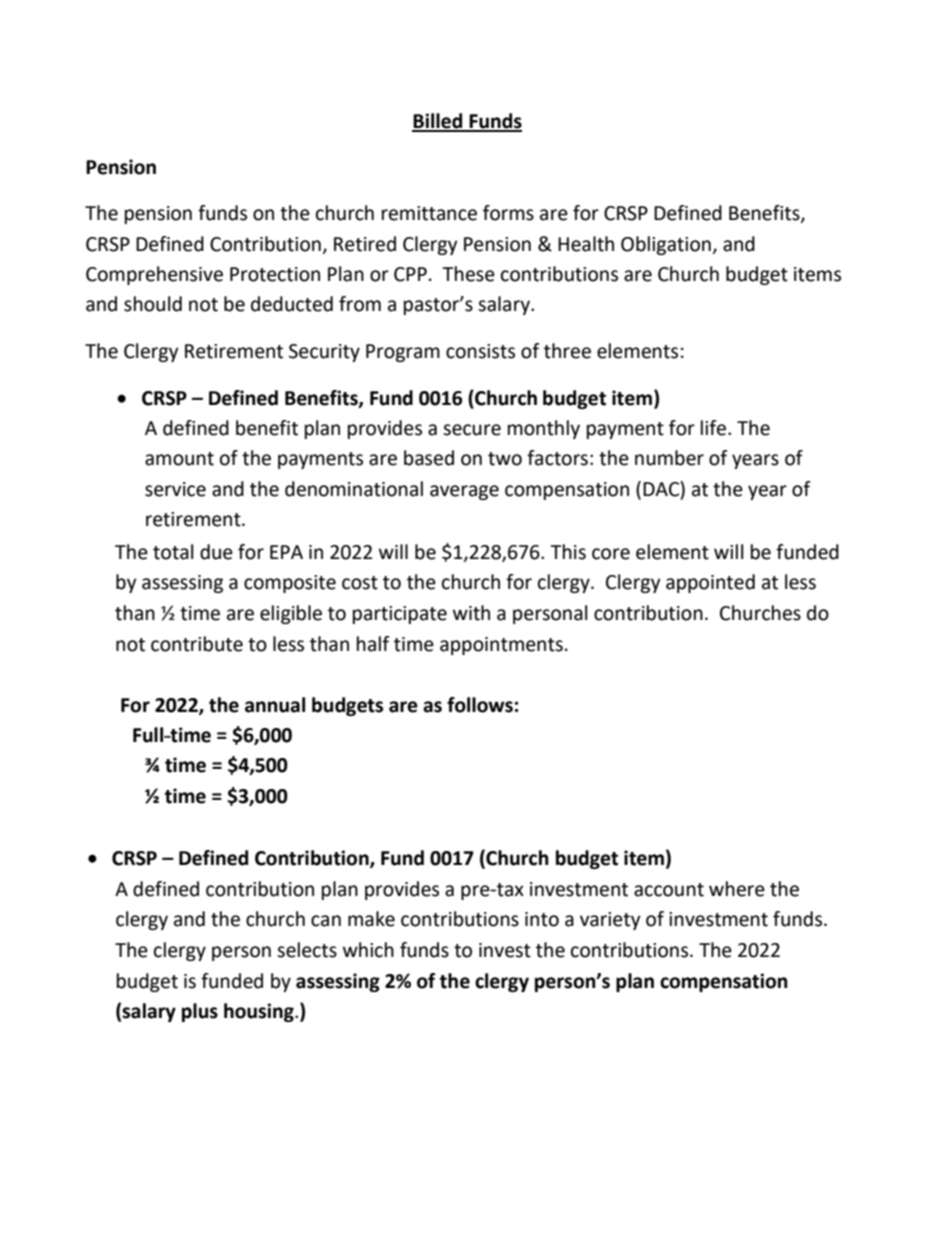 The image size is (952, 1233). What do you see at coordinates (669, 458) in the page?
I see `number` at bounding box center [669, 458].
